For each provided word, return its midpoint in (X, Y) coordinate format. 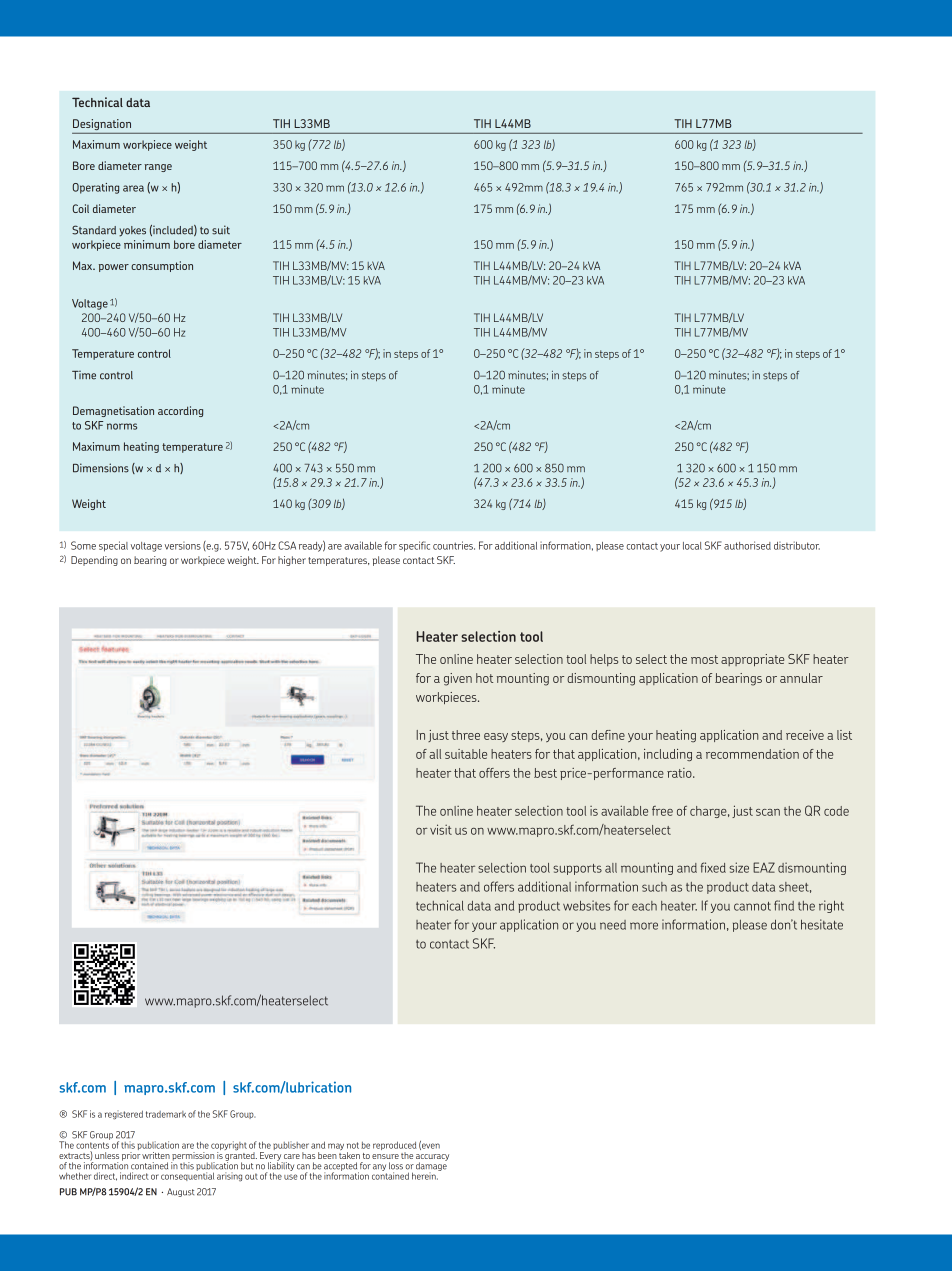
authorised (747, 545)
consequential (187, 1175)
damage (431, 1166)
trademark (166, 1114)
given (458, 679)
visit (441, 829)
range (158, 168)
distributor (797, 545)
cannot (752, 906)
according (180, 411)
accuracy (432, 1158)
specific (414, 546)
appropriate (752, 660)
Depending (94, 561)
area (133, 188)
